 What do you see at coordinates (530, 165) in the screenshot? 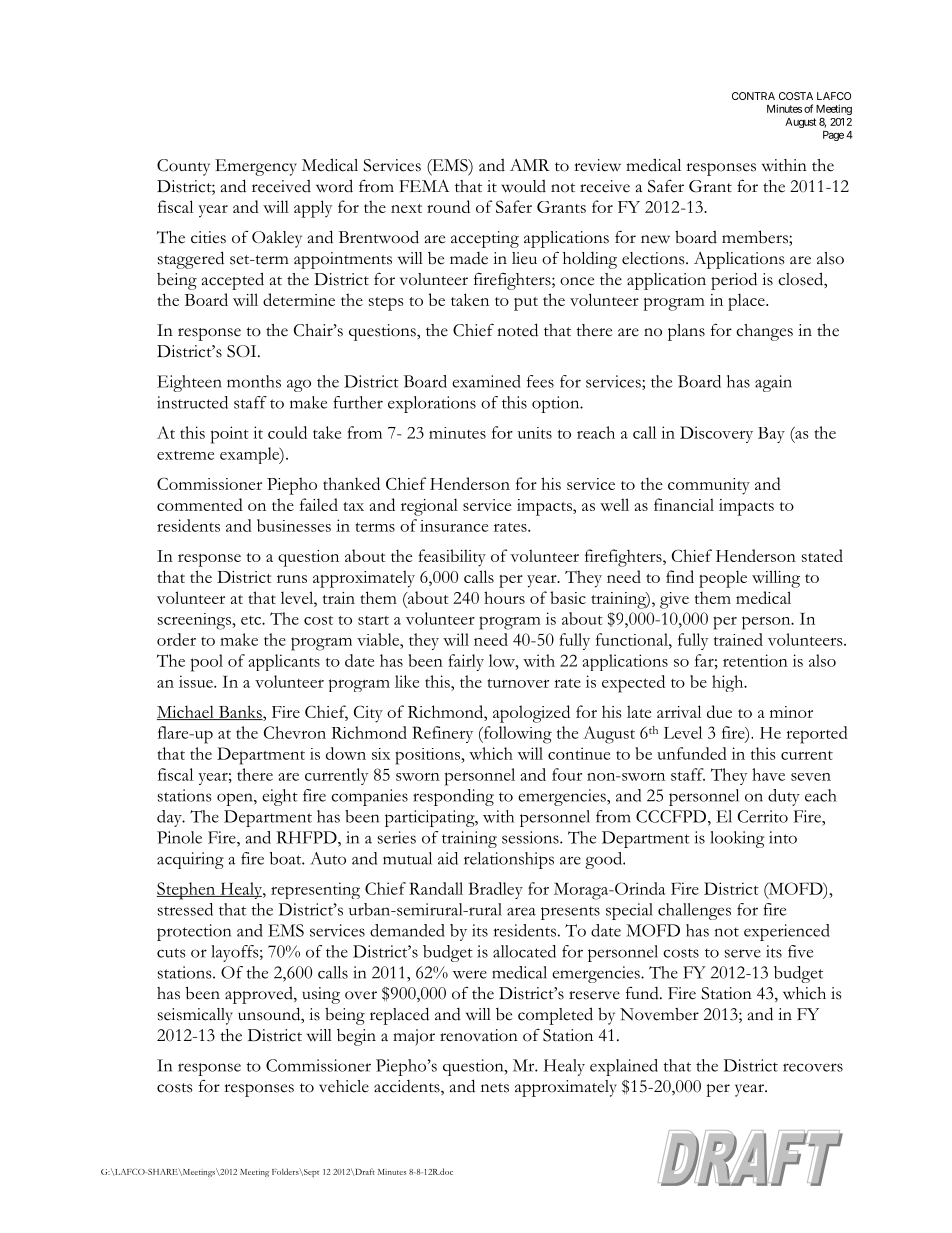
I see `AMR` at bounding box center [530, 165].
